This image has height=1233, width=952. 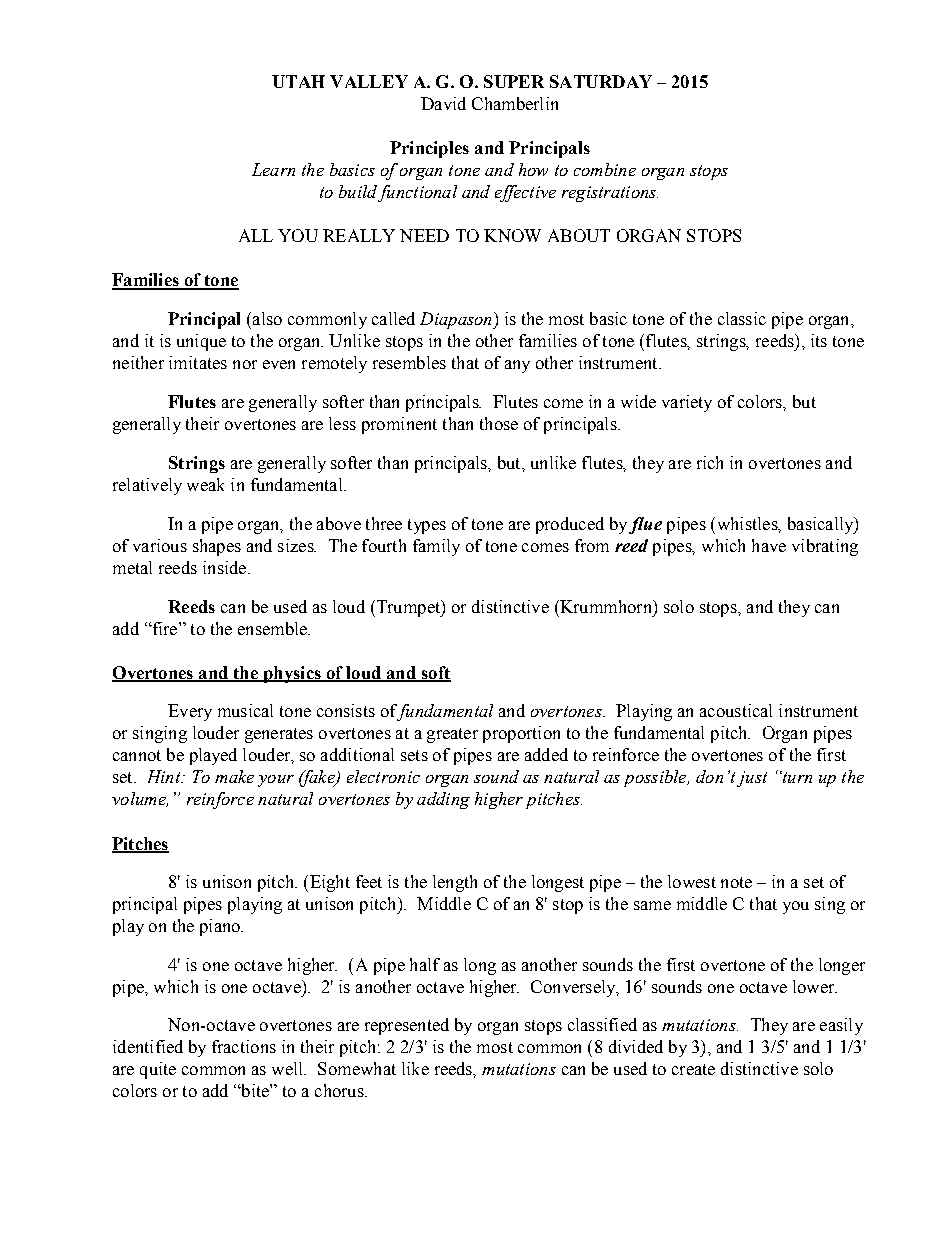 I want to click on UTAH, so click(x=298, y=81).
